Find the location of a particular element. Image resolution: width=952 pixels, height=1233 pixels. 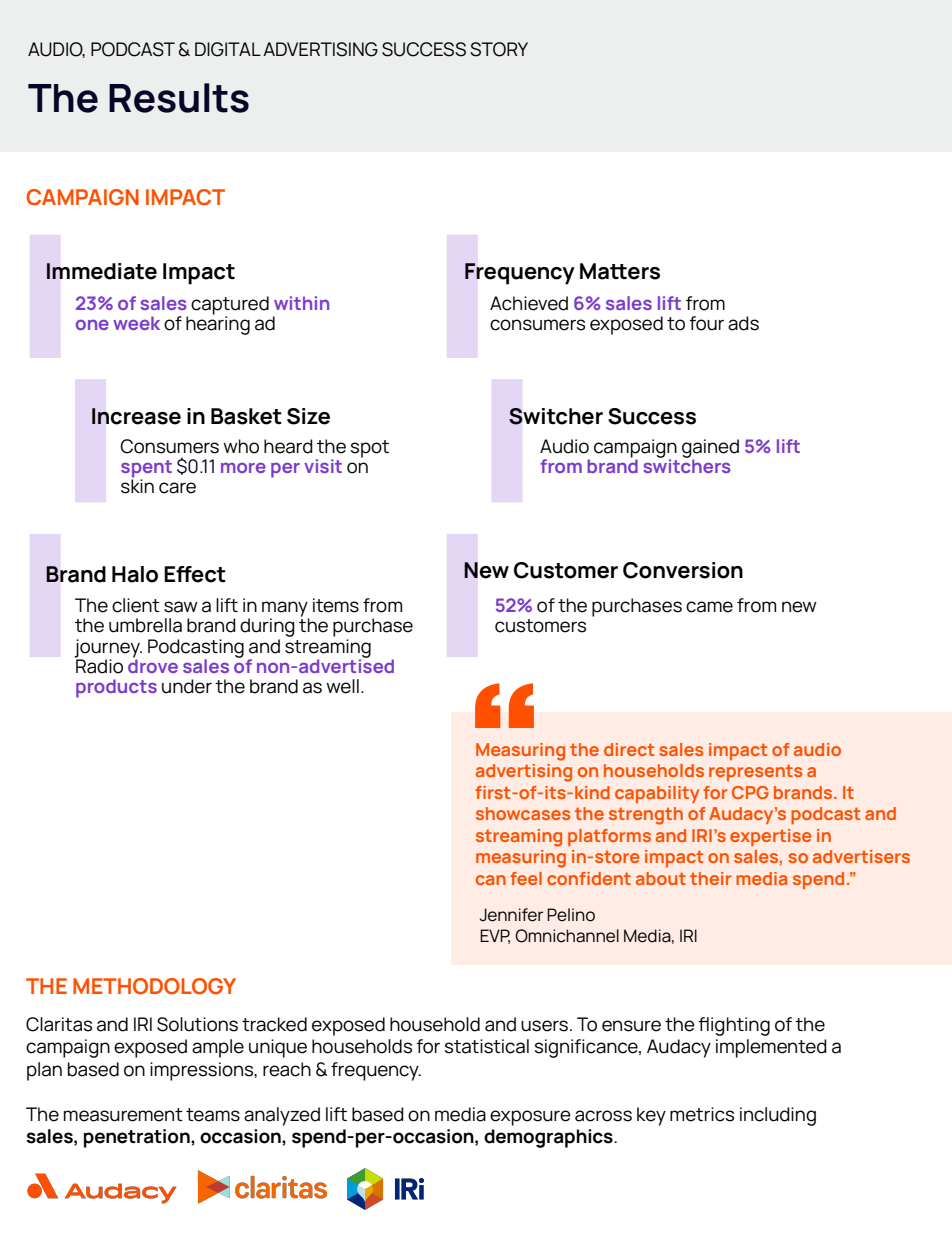

including is located at coordinates (778, 1116).
